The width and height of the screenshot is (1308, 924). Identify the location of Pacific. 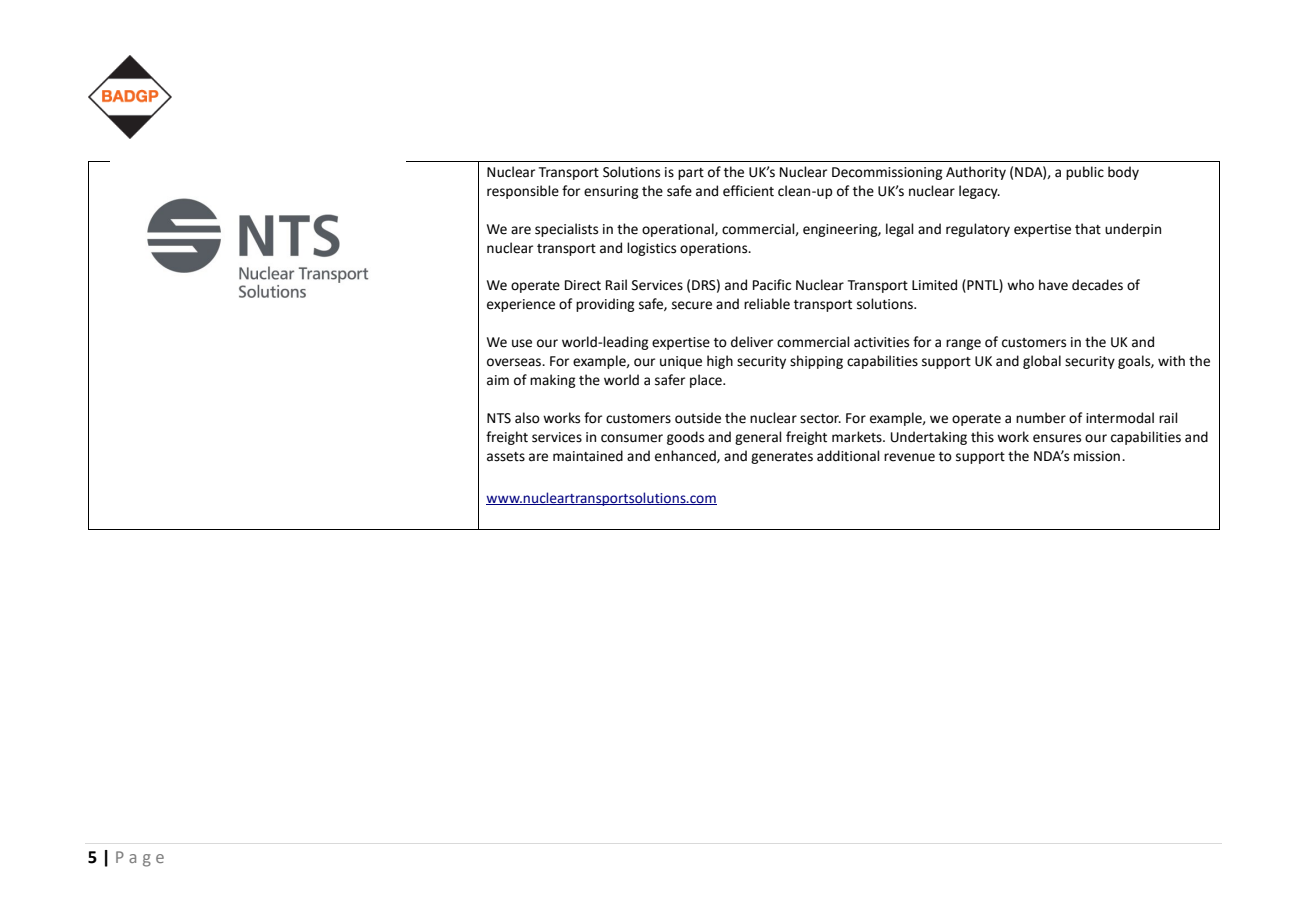
(772, 285).
